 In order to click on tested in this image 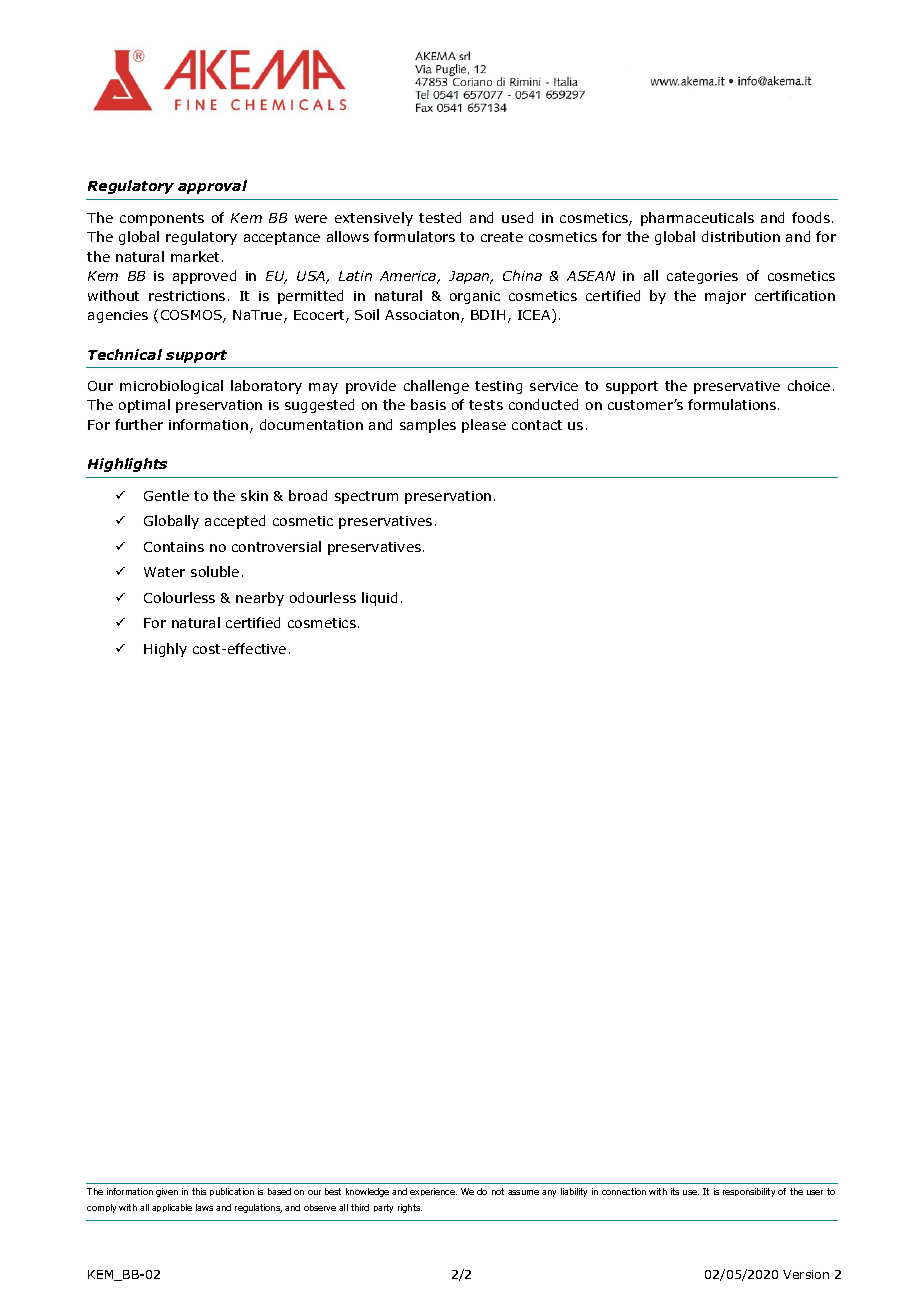, I will do `click(440, 217)`.
